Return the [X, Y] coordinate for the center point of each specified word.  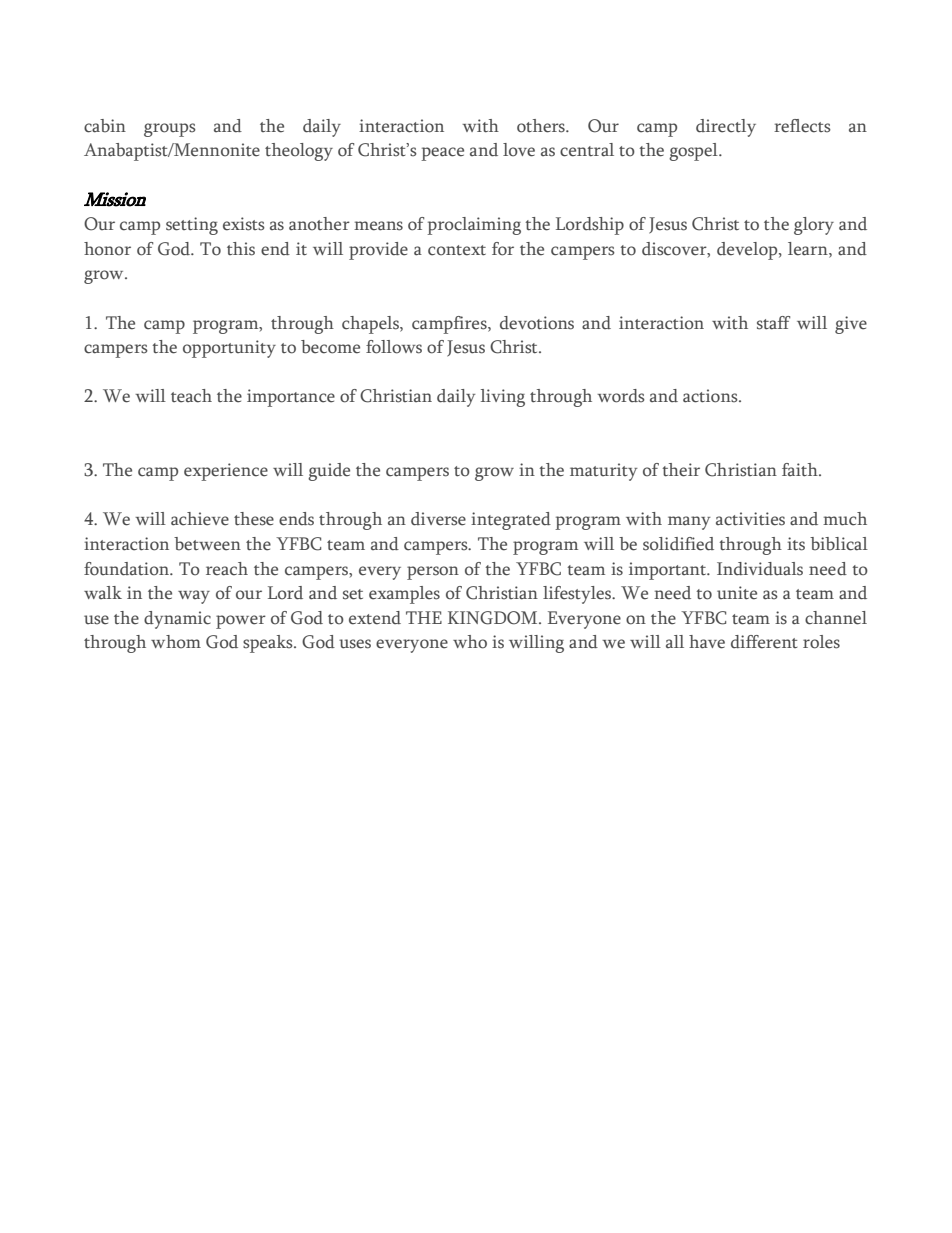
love [519, 150]
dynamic [177, 620]
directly [726, 128]
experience [226, 472]
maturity [604, 472]
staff [773, 323]
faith [801, 470]
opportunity [229, 349]
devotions [537, 323]
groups [170, 130]
